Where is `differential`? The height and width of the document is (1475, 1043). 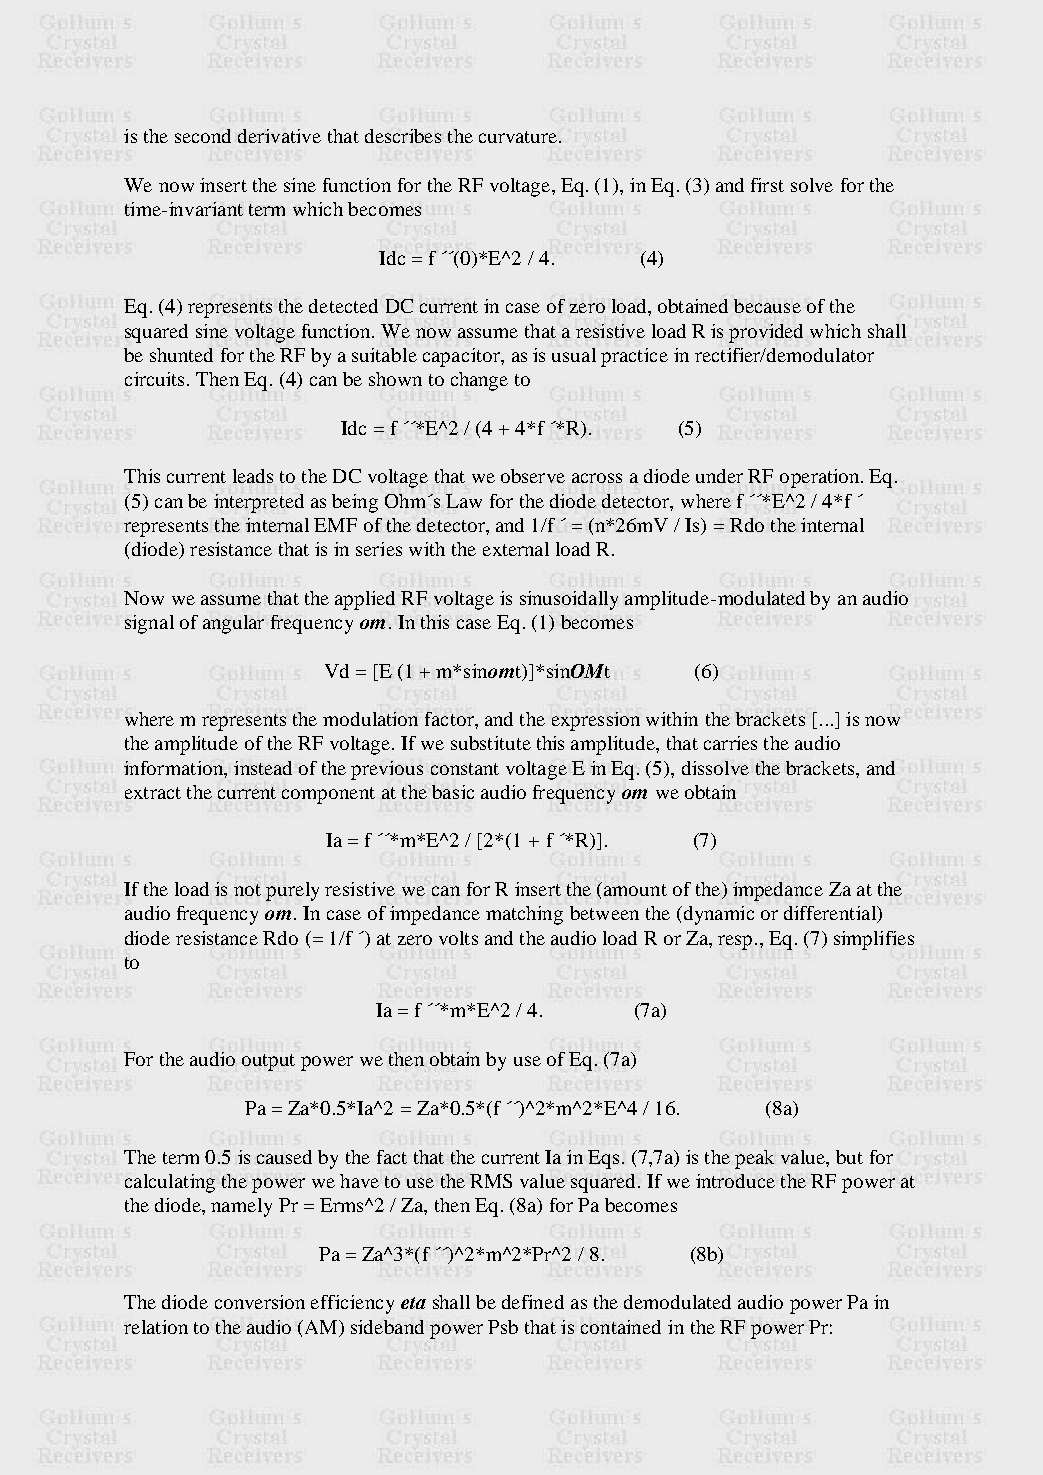
differential is located at coordinates (831, 914).
